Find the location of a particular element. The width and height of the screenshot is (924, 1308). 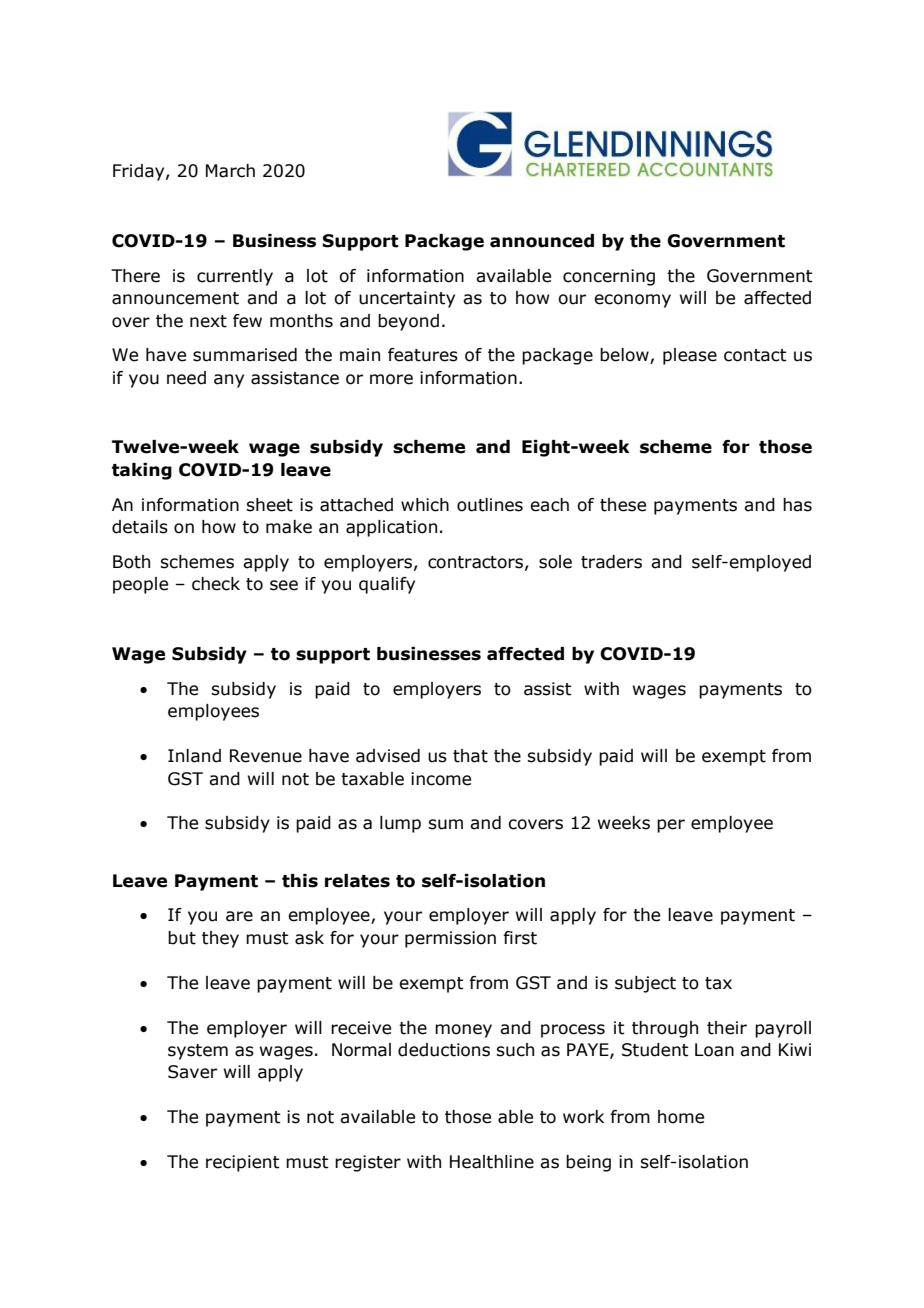

recipient is located at coordinates (243, 1163).
